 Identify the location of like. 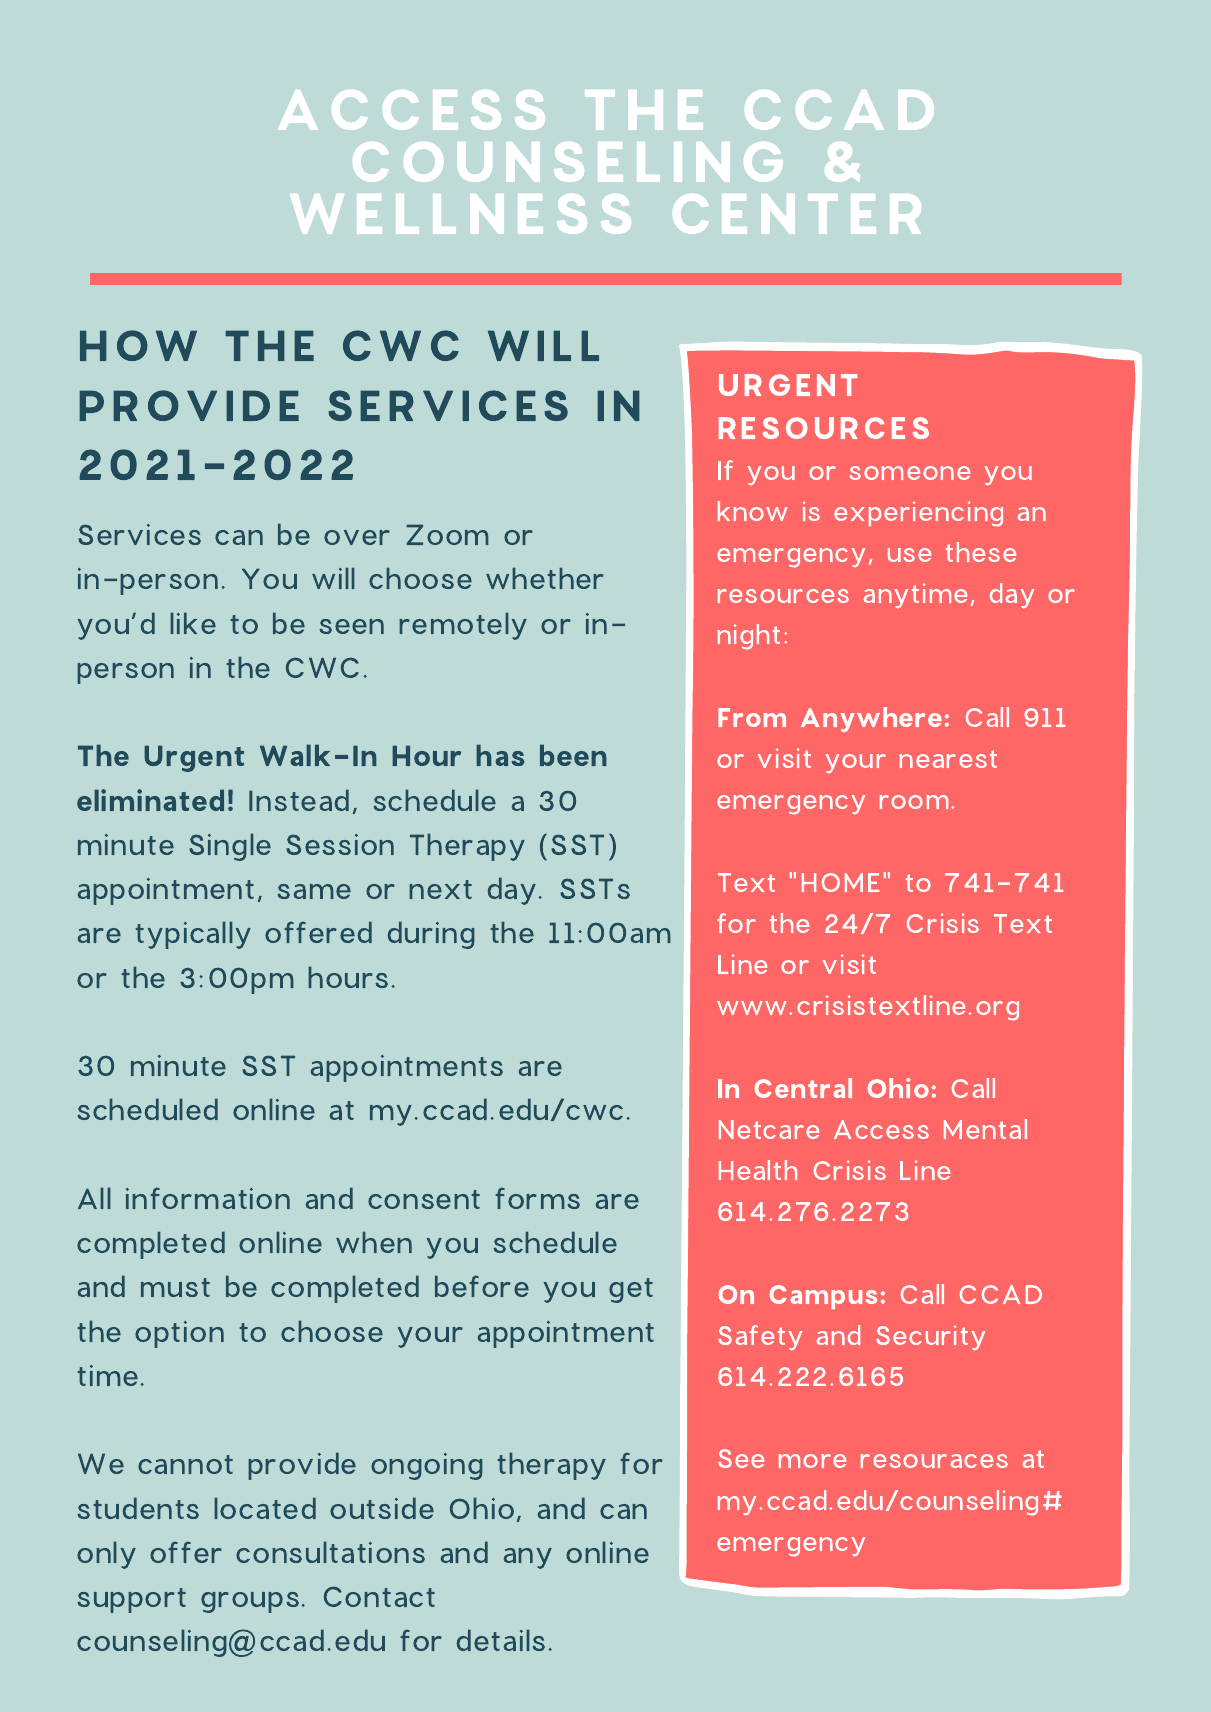
(193, 623).
